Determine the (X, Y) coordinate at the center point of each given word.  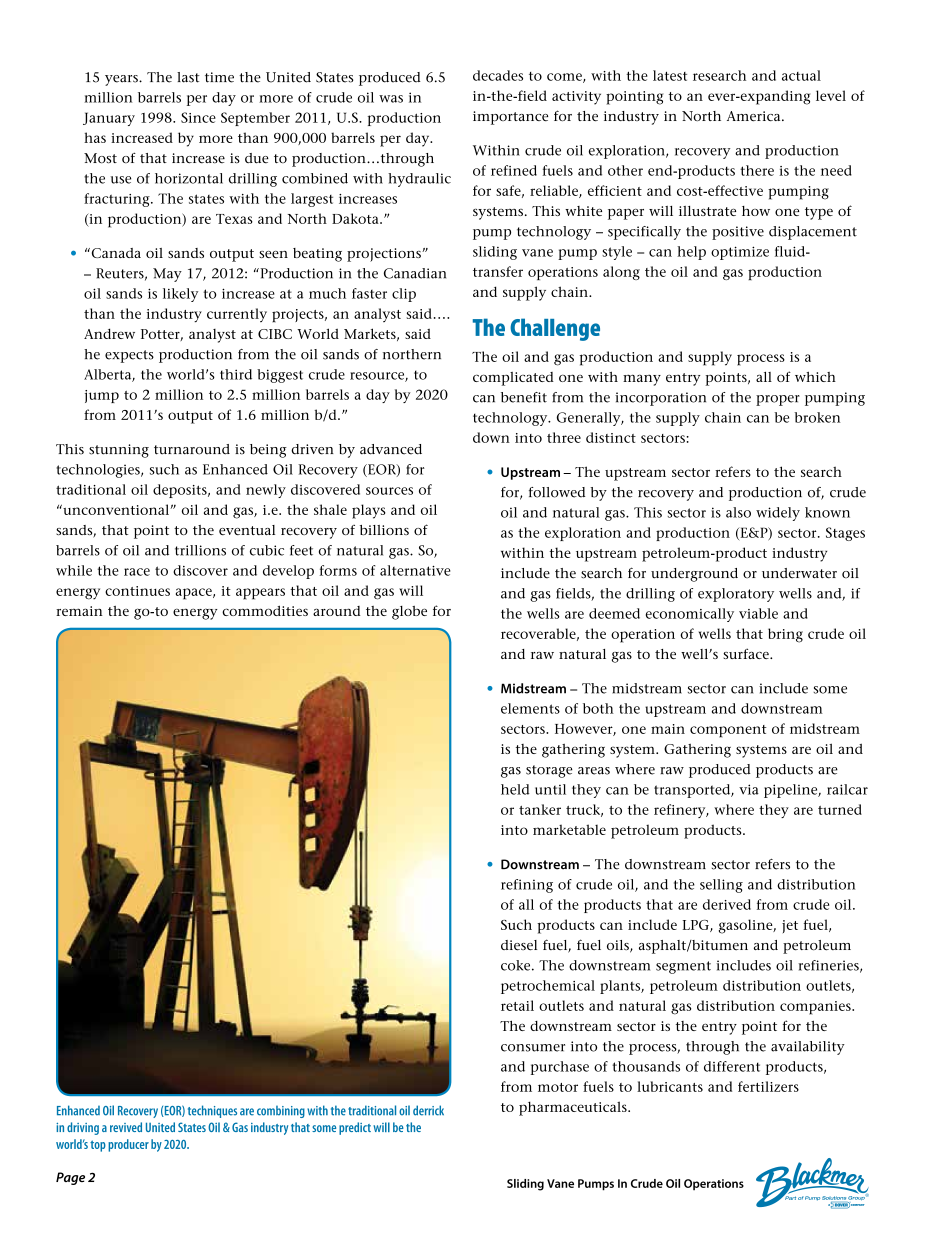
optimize (740, 253)
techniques (212, 1111)
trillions (200, 550)
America (755, 116)
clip (404, 295)
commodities (265, 610)
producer (128, 1145)
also (738, 512)
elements (530, 708)
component (728, 731)
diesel (519, 945)
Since (198, 117)
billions (384, 530)
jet (790, 926)
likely (180, 295)
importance (510, 118)
